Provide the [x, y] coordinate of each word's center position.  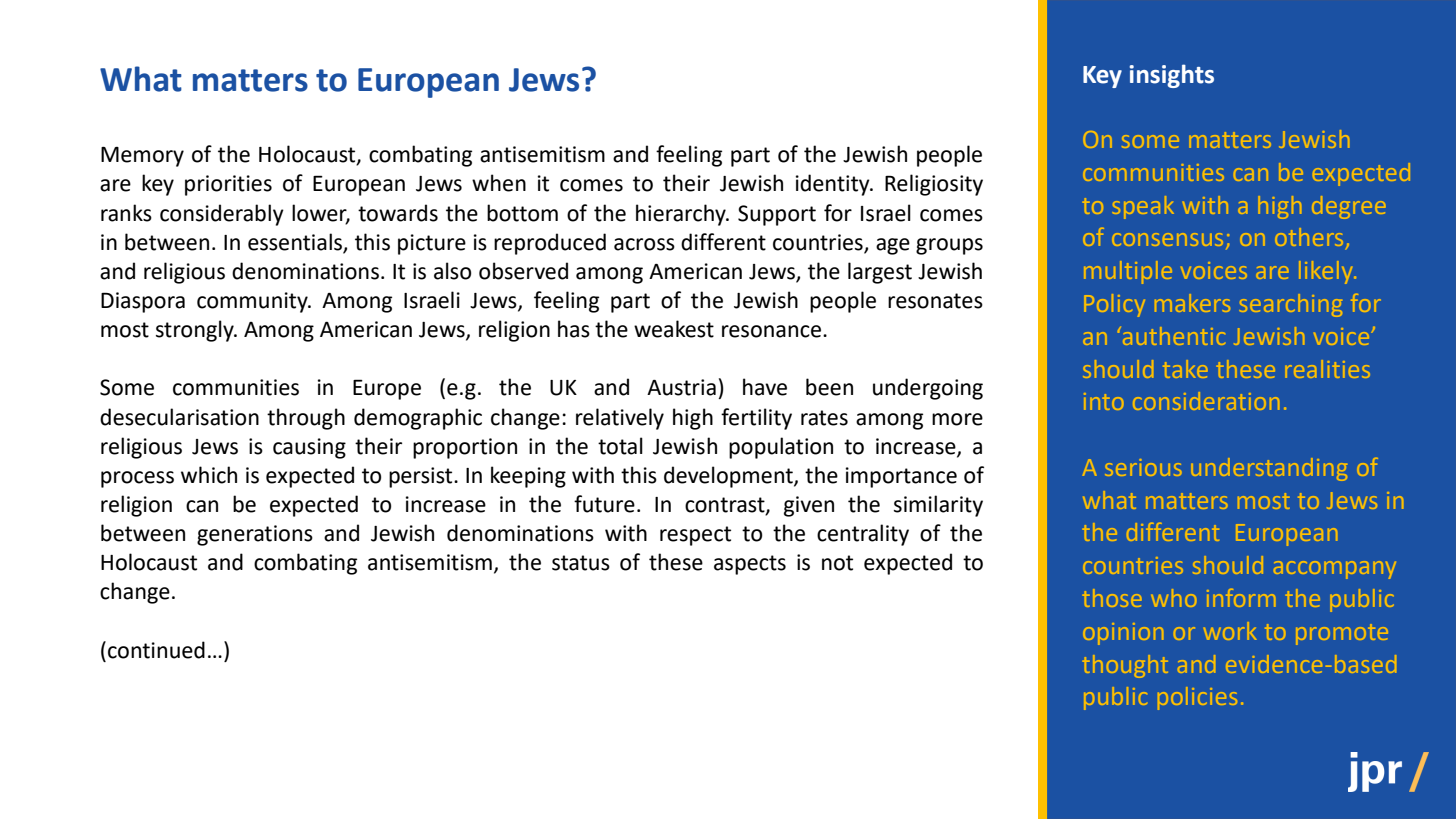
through [306, 419]
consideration [1206, 401]
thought [1125, 666]
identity [834, 185]
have [765, 387]
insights [1172, 76]
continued [156, 650]
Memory [142, 156]
